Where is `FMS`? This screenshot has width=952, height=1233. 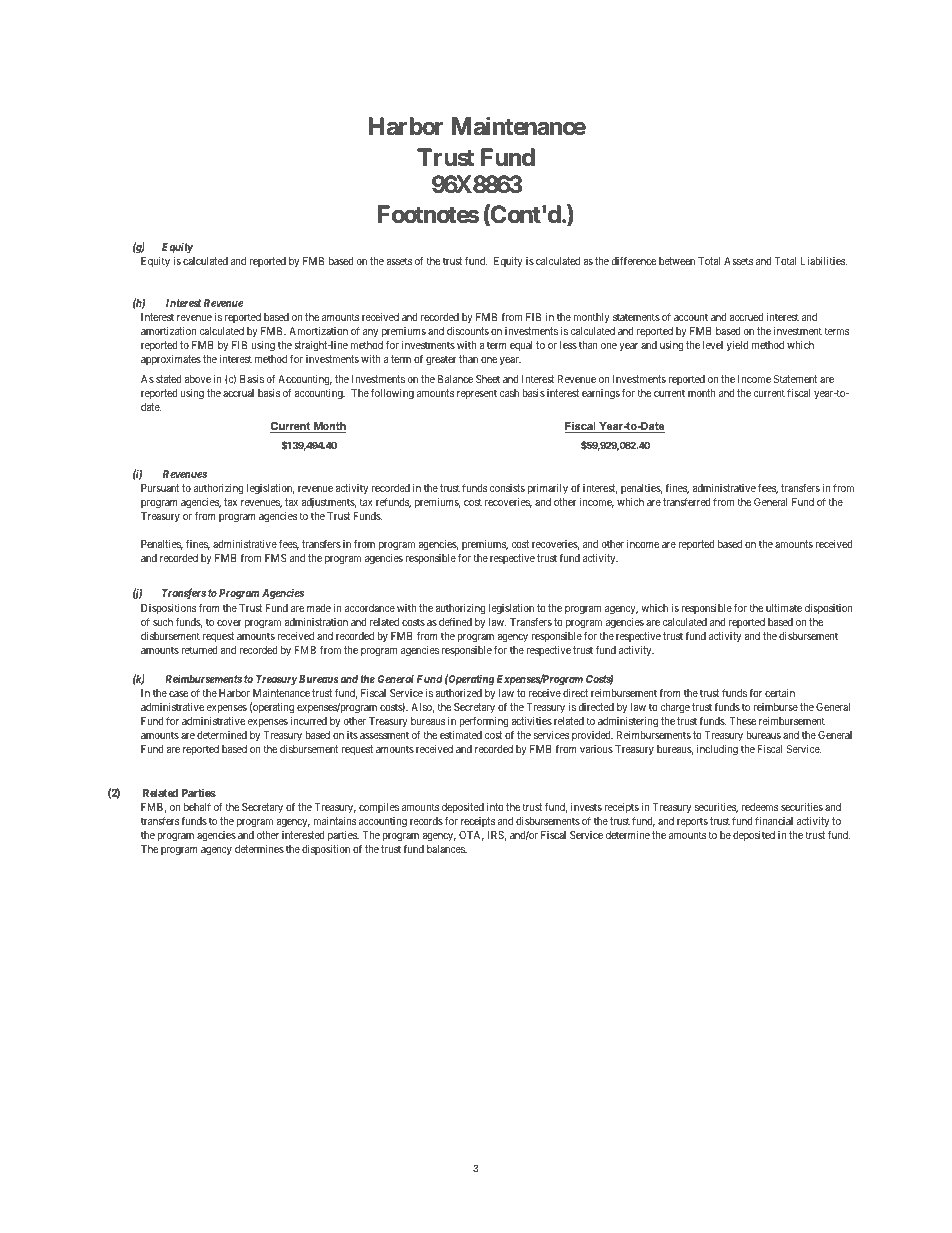 FMS is located at coordinates (275, 558).
